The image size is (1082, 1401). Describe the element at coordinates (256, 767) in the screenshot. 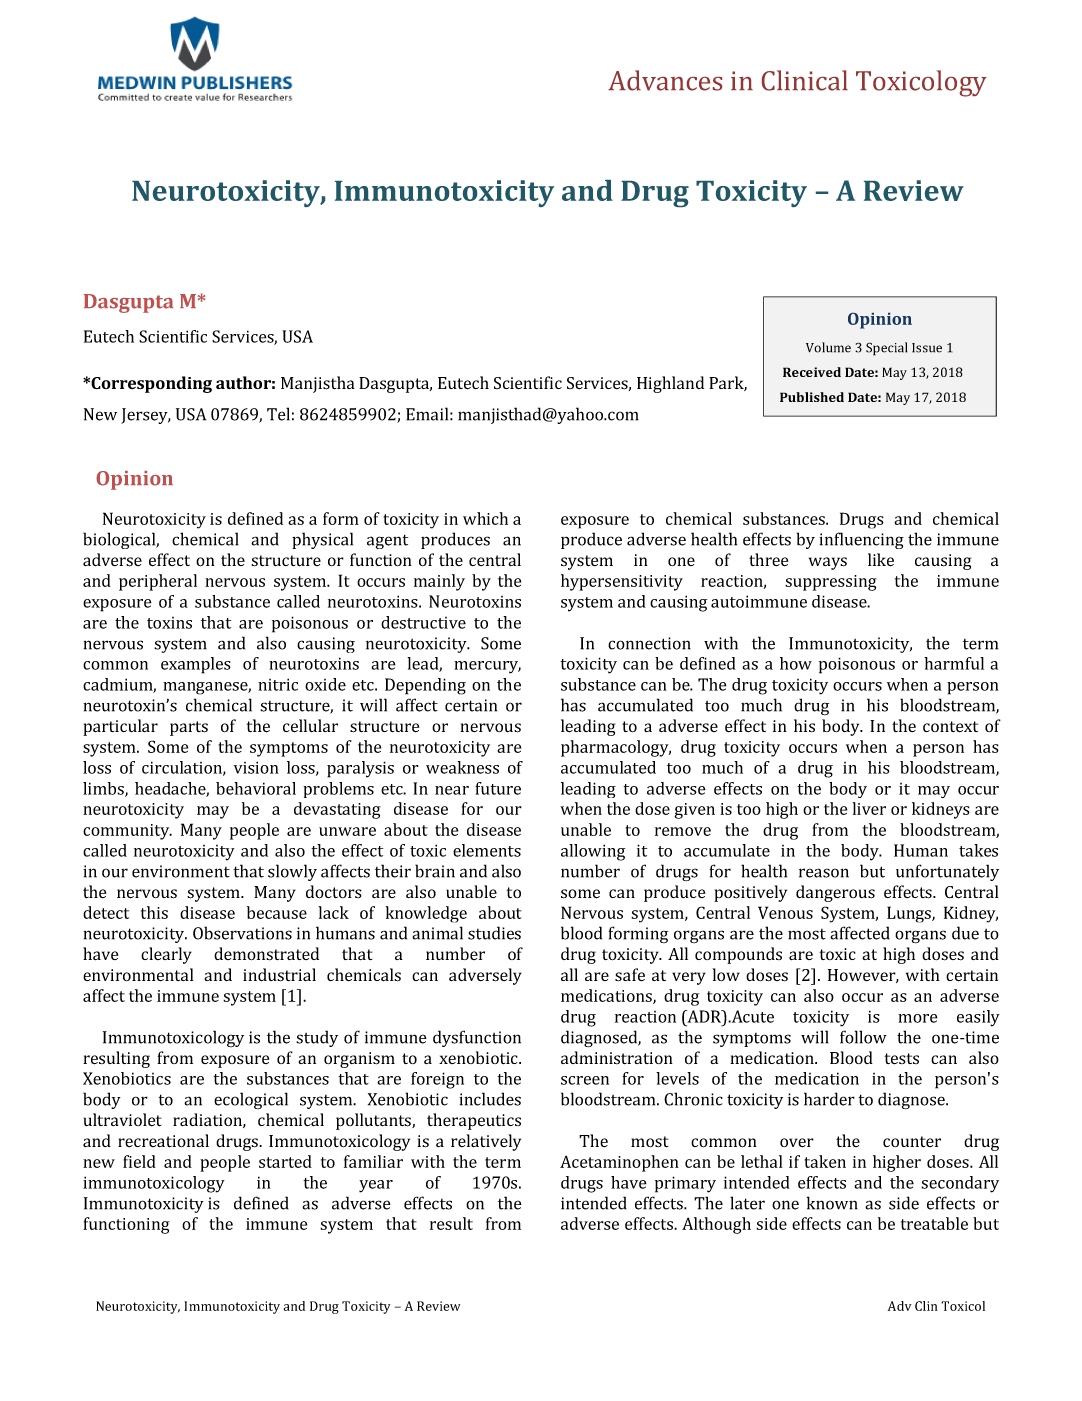

I see `vision` at that location.
